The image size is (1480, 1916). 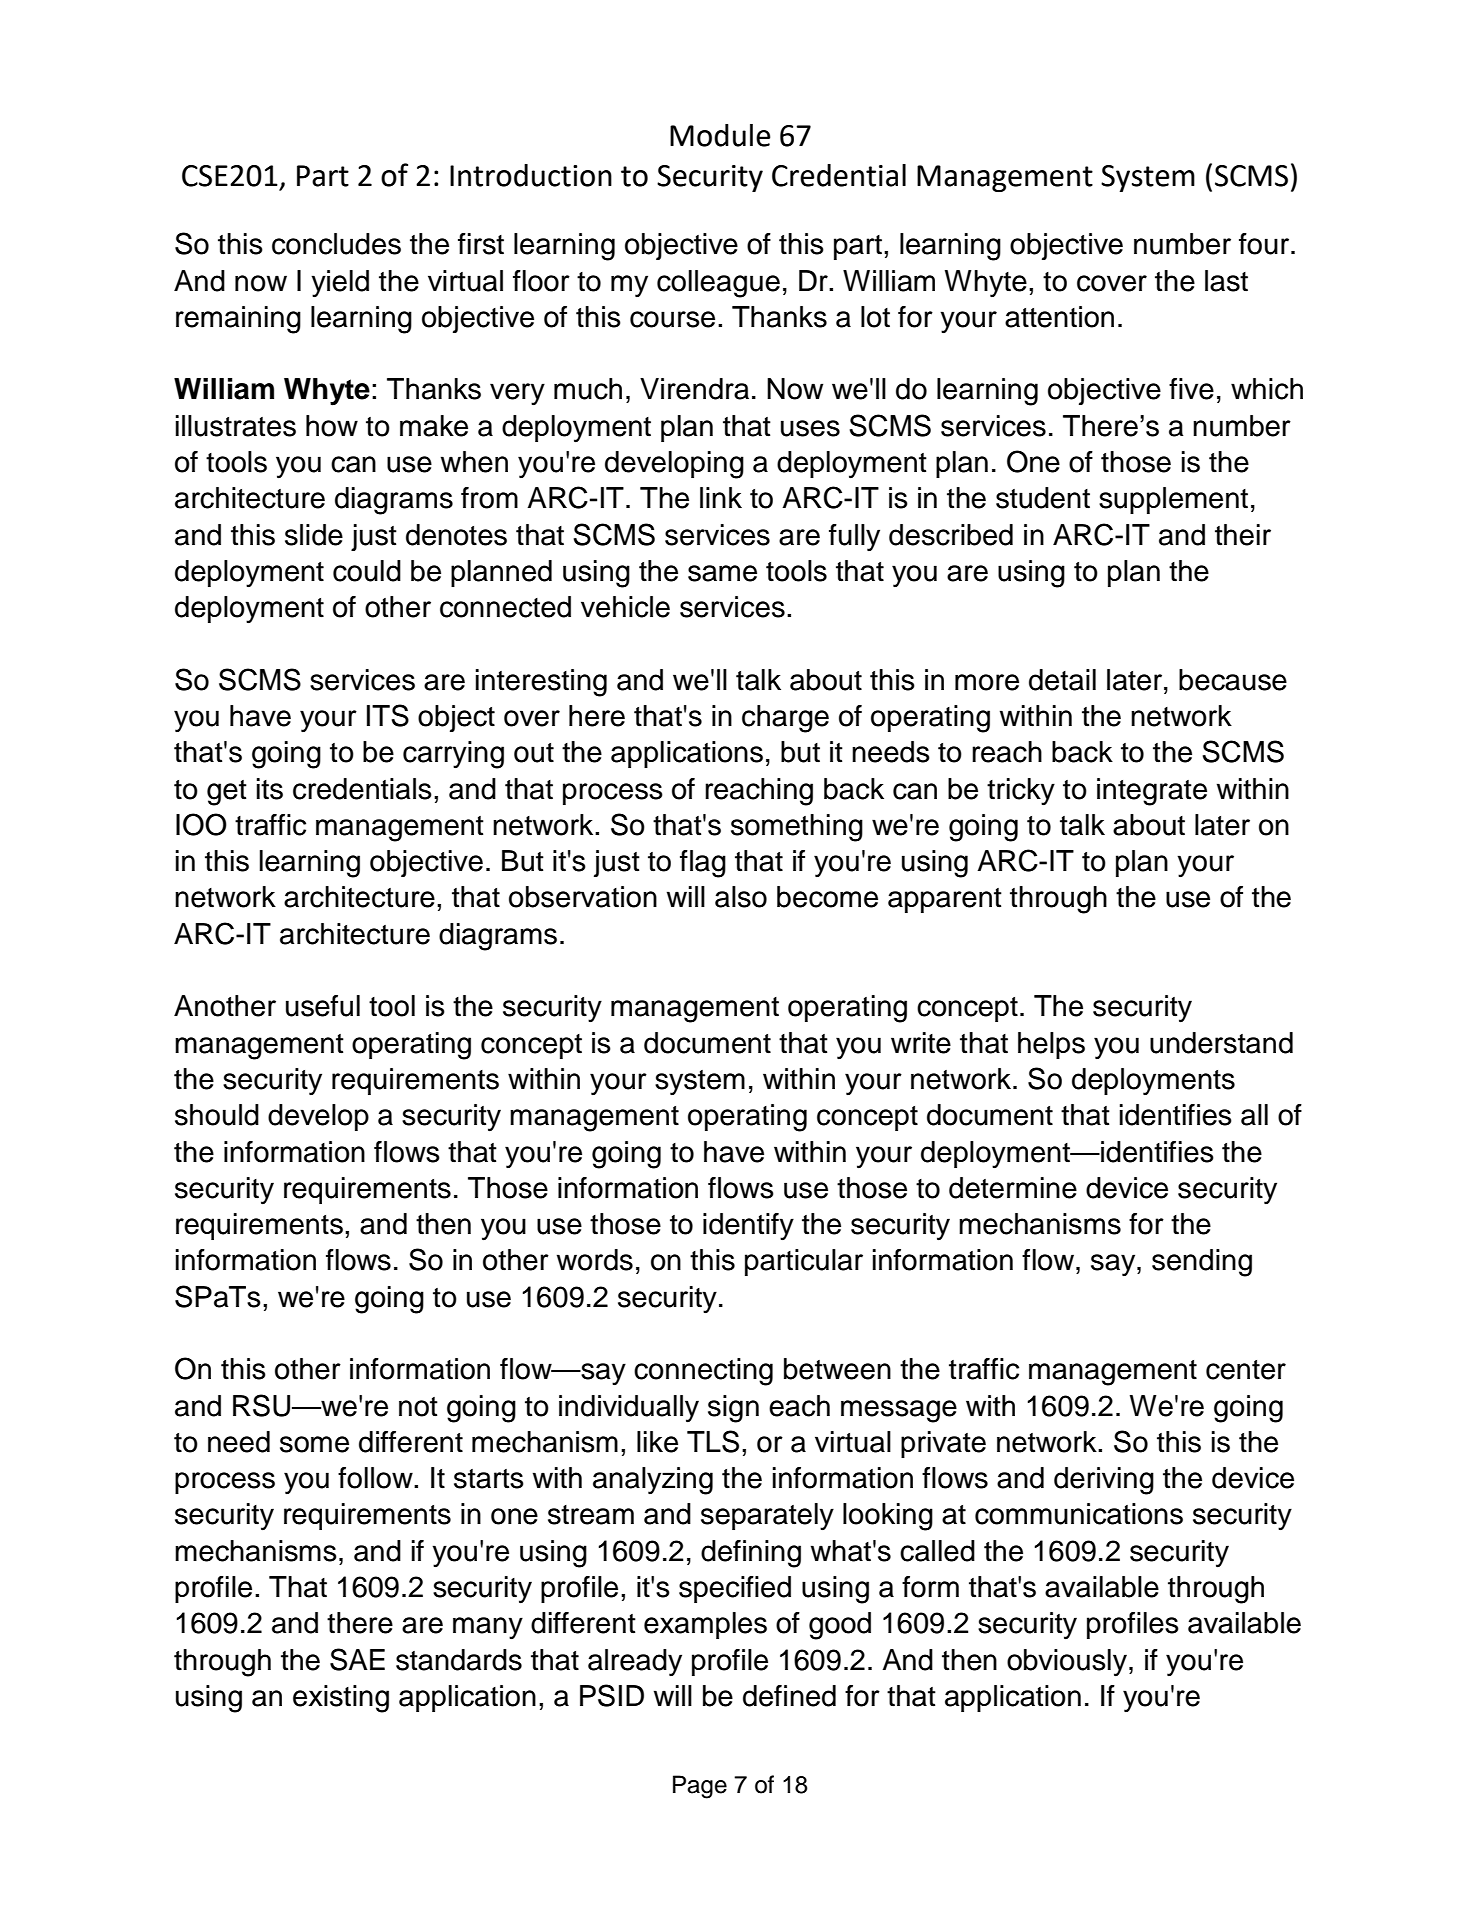 What do you see at coordinates (1265, 244) in the screenshot?
I see `four` at bounding box center [1265, 244].
